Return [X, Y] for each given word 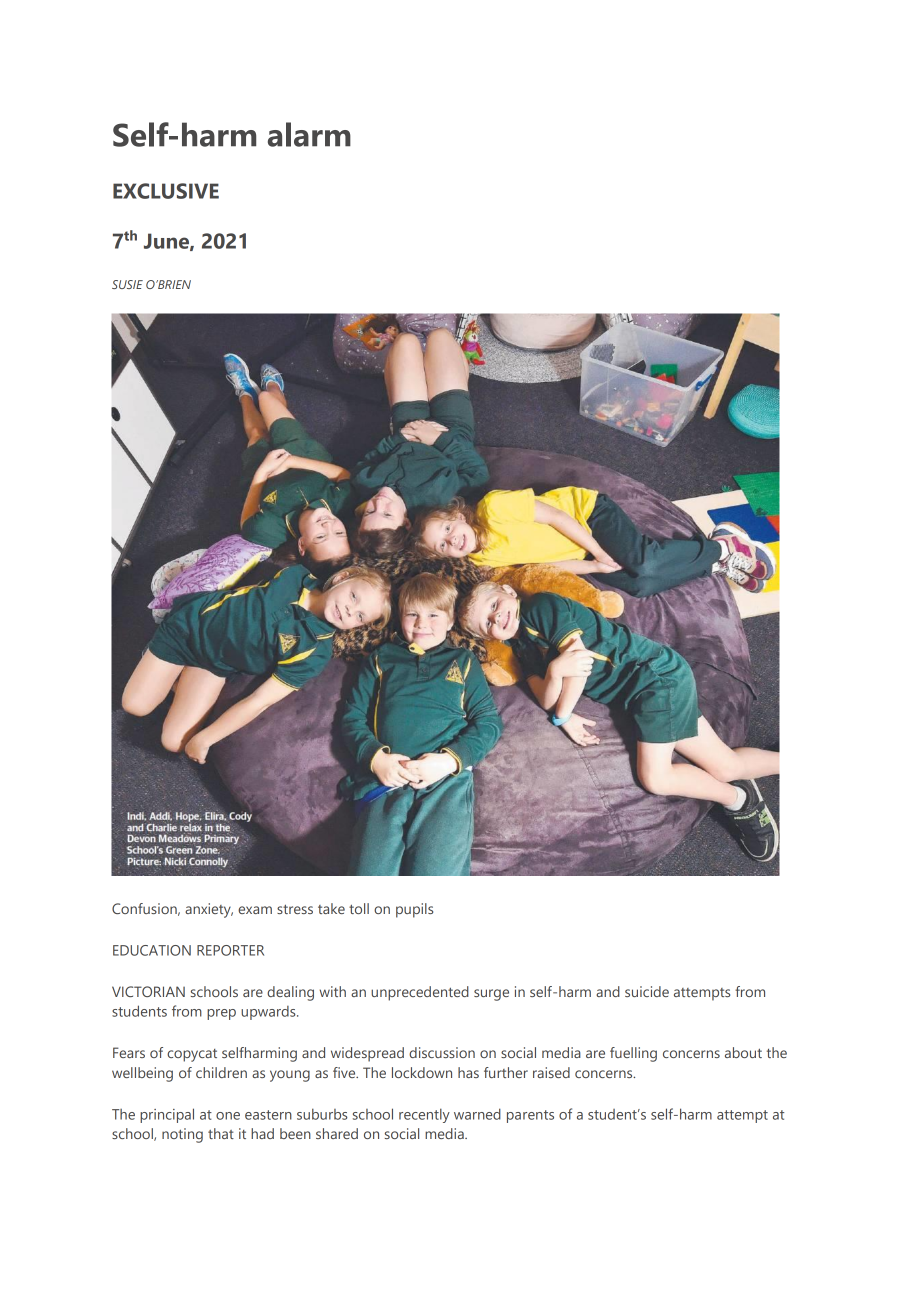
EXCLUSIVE [166, 191]
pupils [414, 910]
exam [255, 910]
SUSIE [127, 284]
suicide [647, 991]
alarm [309, 134]
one [228, 1116]
